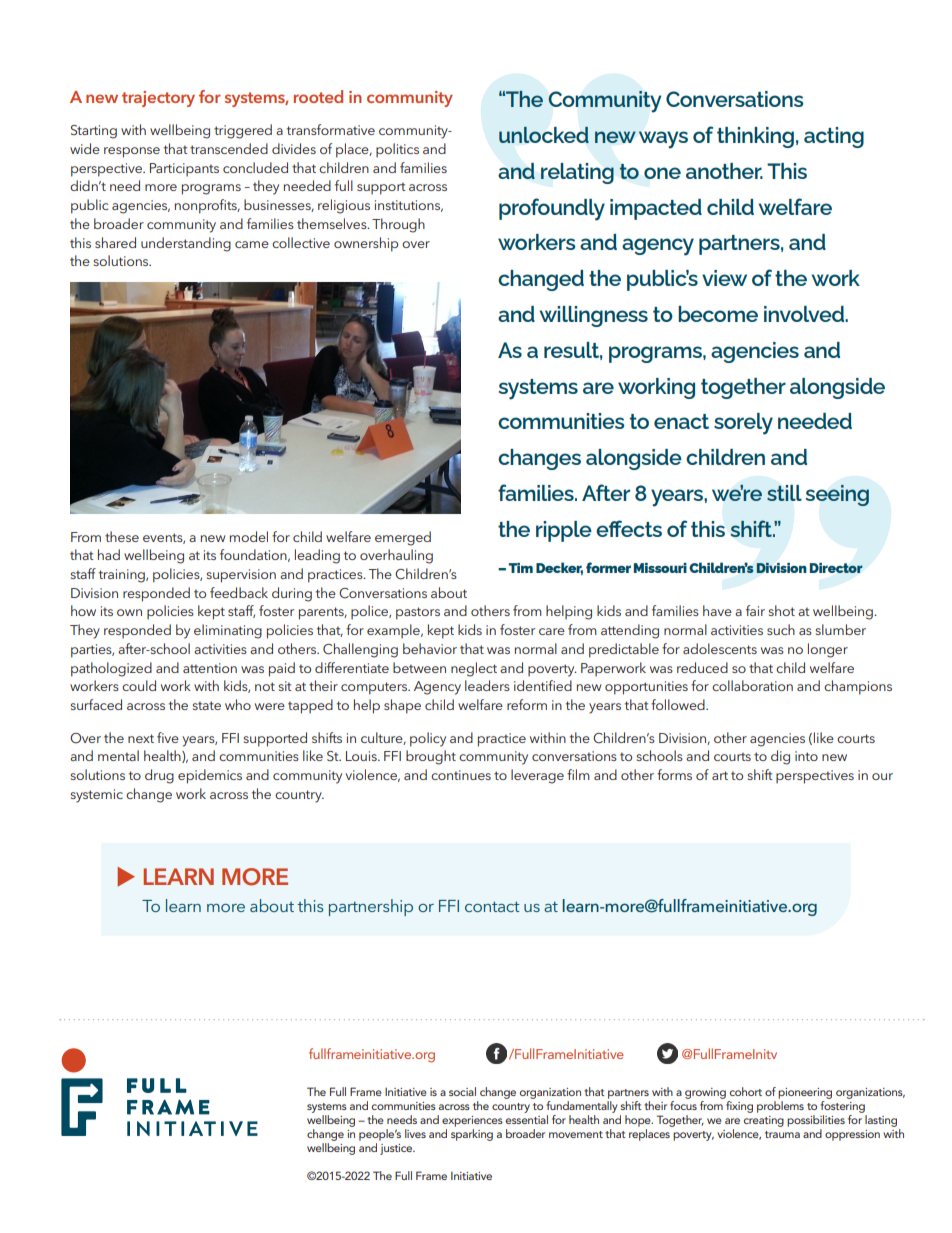  What do you see at coordinates (228, 631) in the image?
I see `eliminating` at bounding box center [228, 631].
